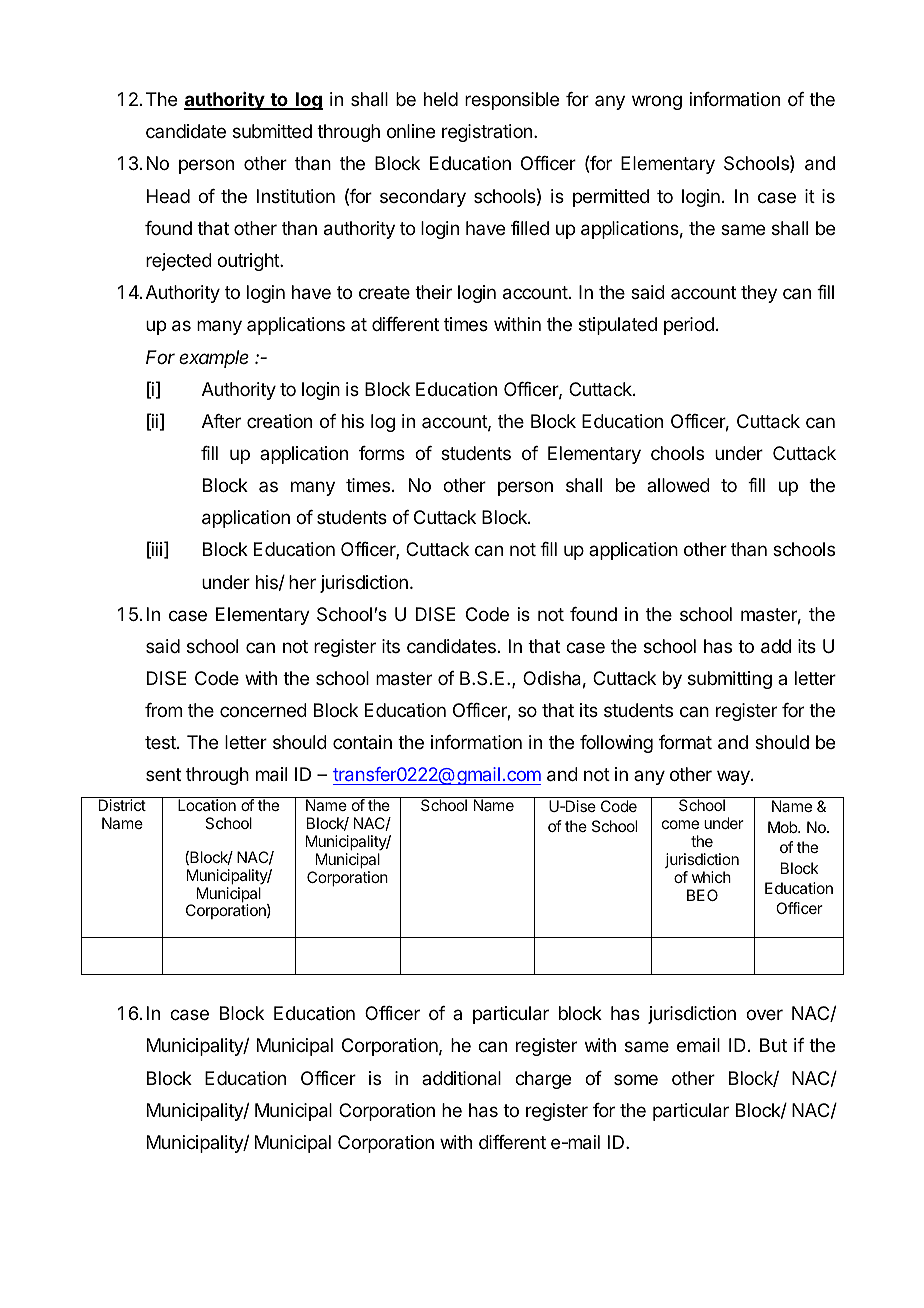 This document has width=924, height=1308. I want to click on from, so click(163, 710).
